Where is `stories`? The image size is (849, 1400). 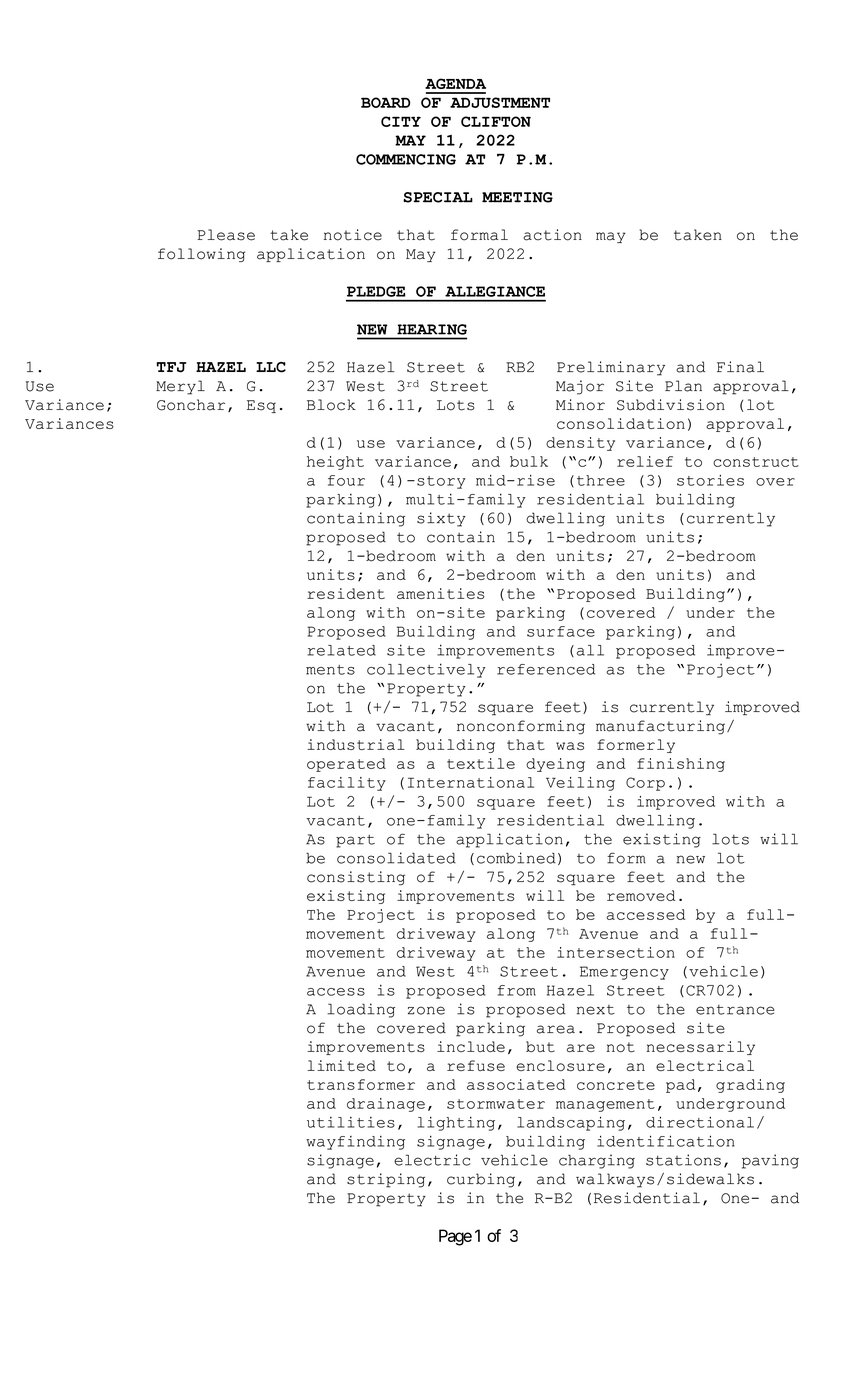
stories is located at coordinates (710, 480).
